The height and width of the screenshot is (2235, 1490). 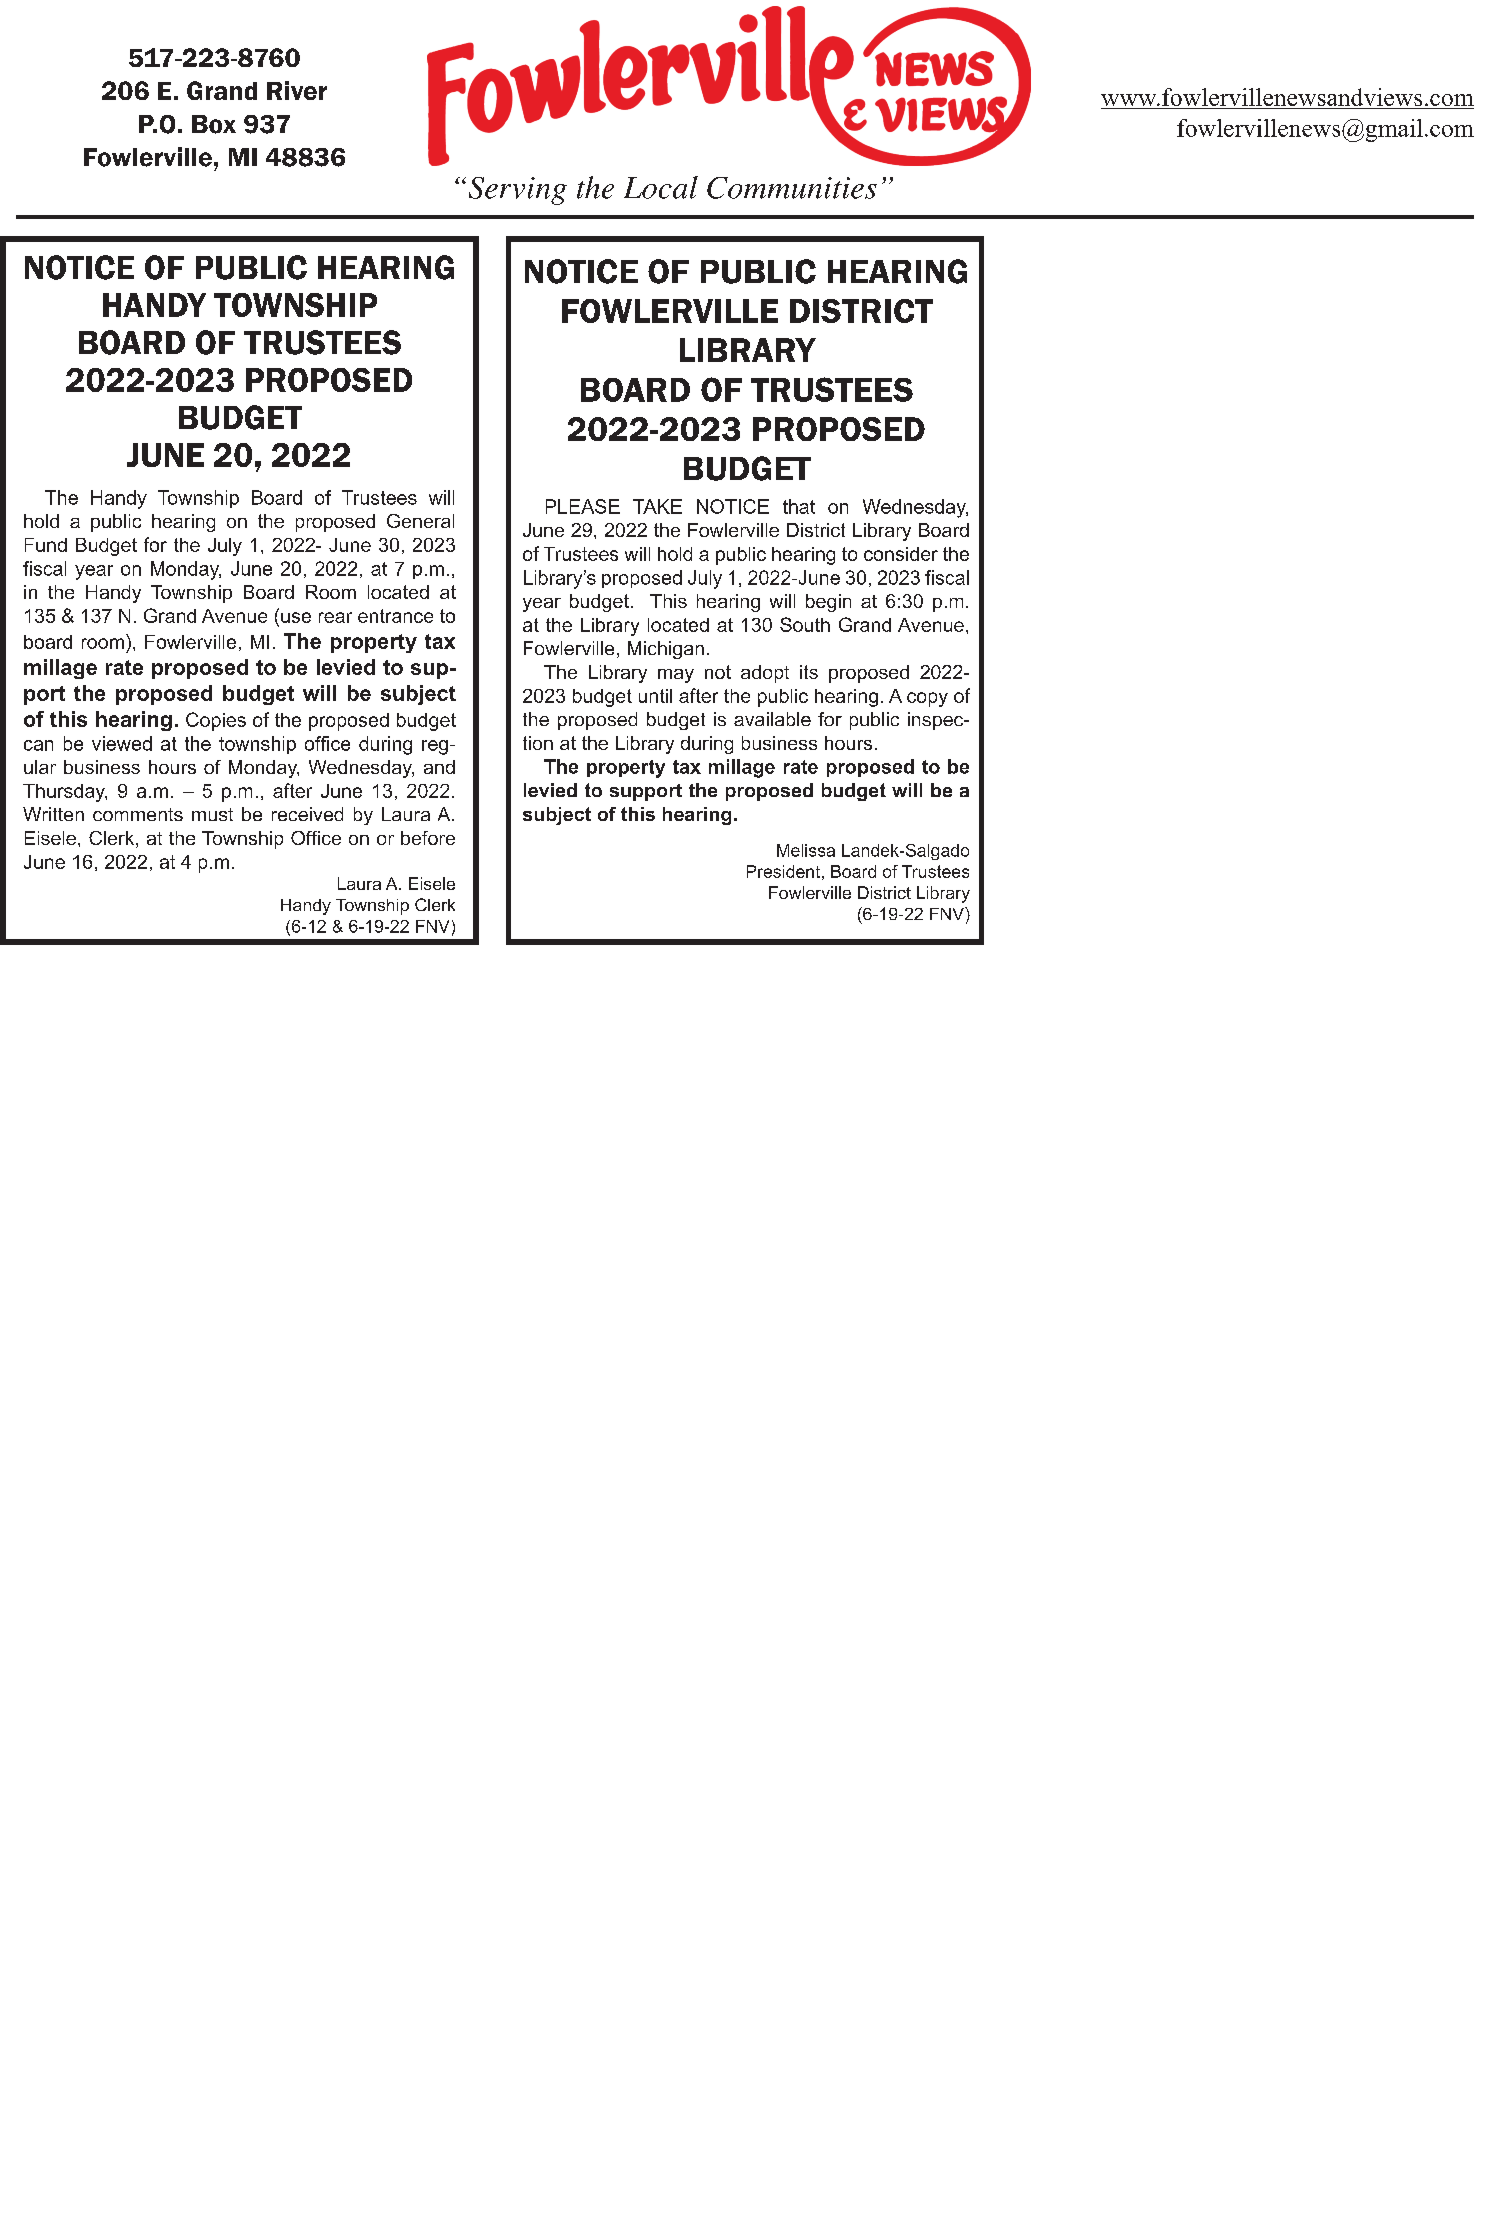 I want to click on TAKE, so click(x=657, y=506).
